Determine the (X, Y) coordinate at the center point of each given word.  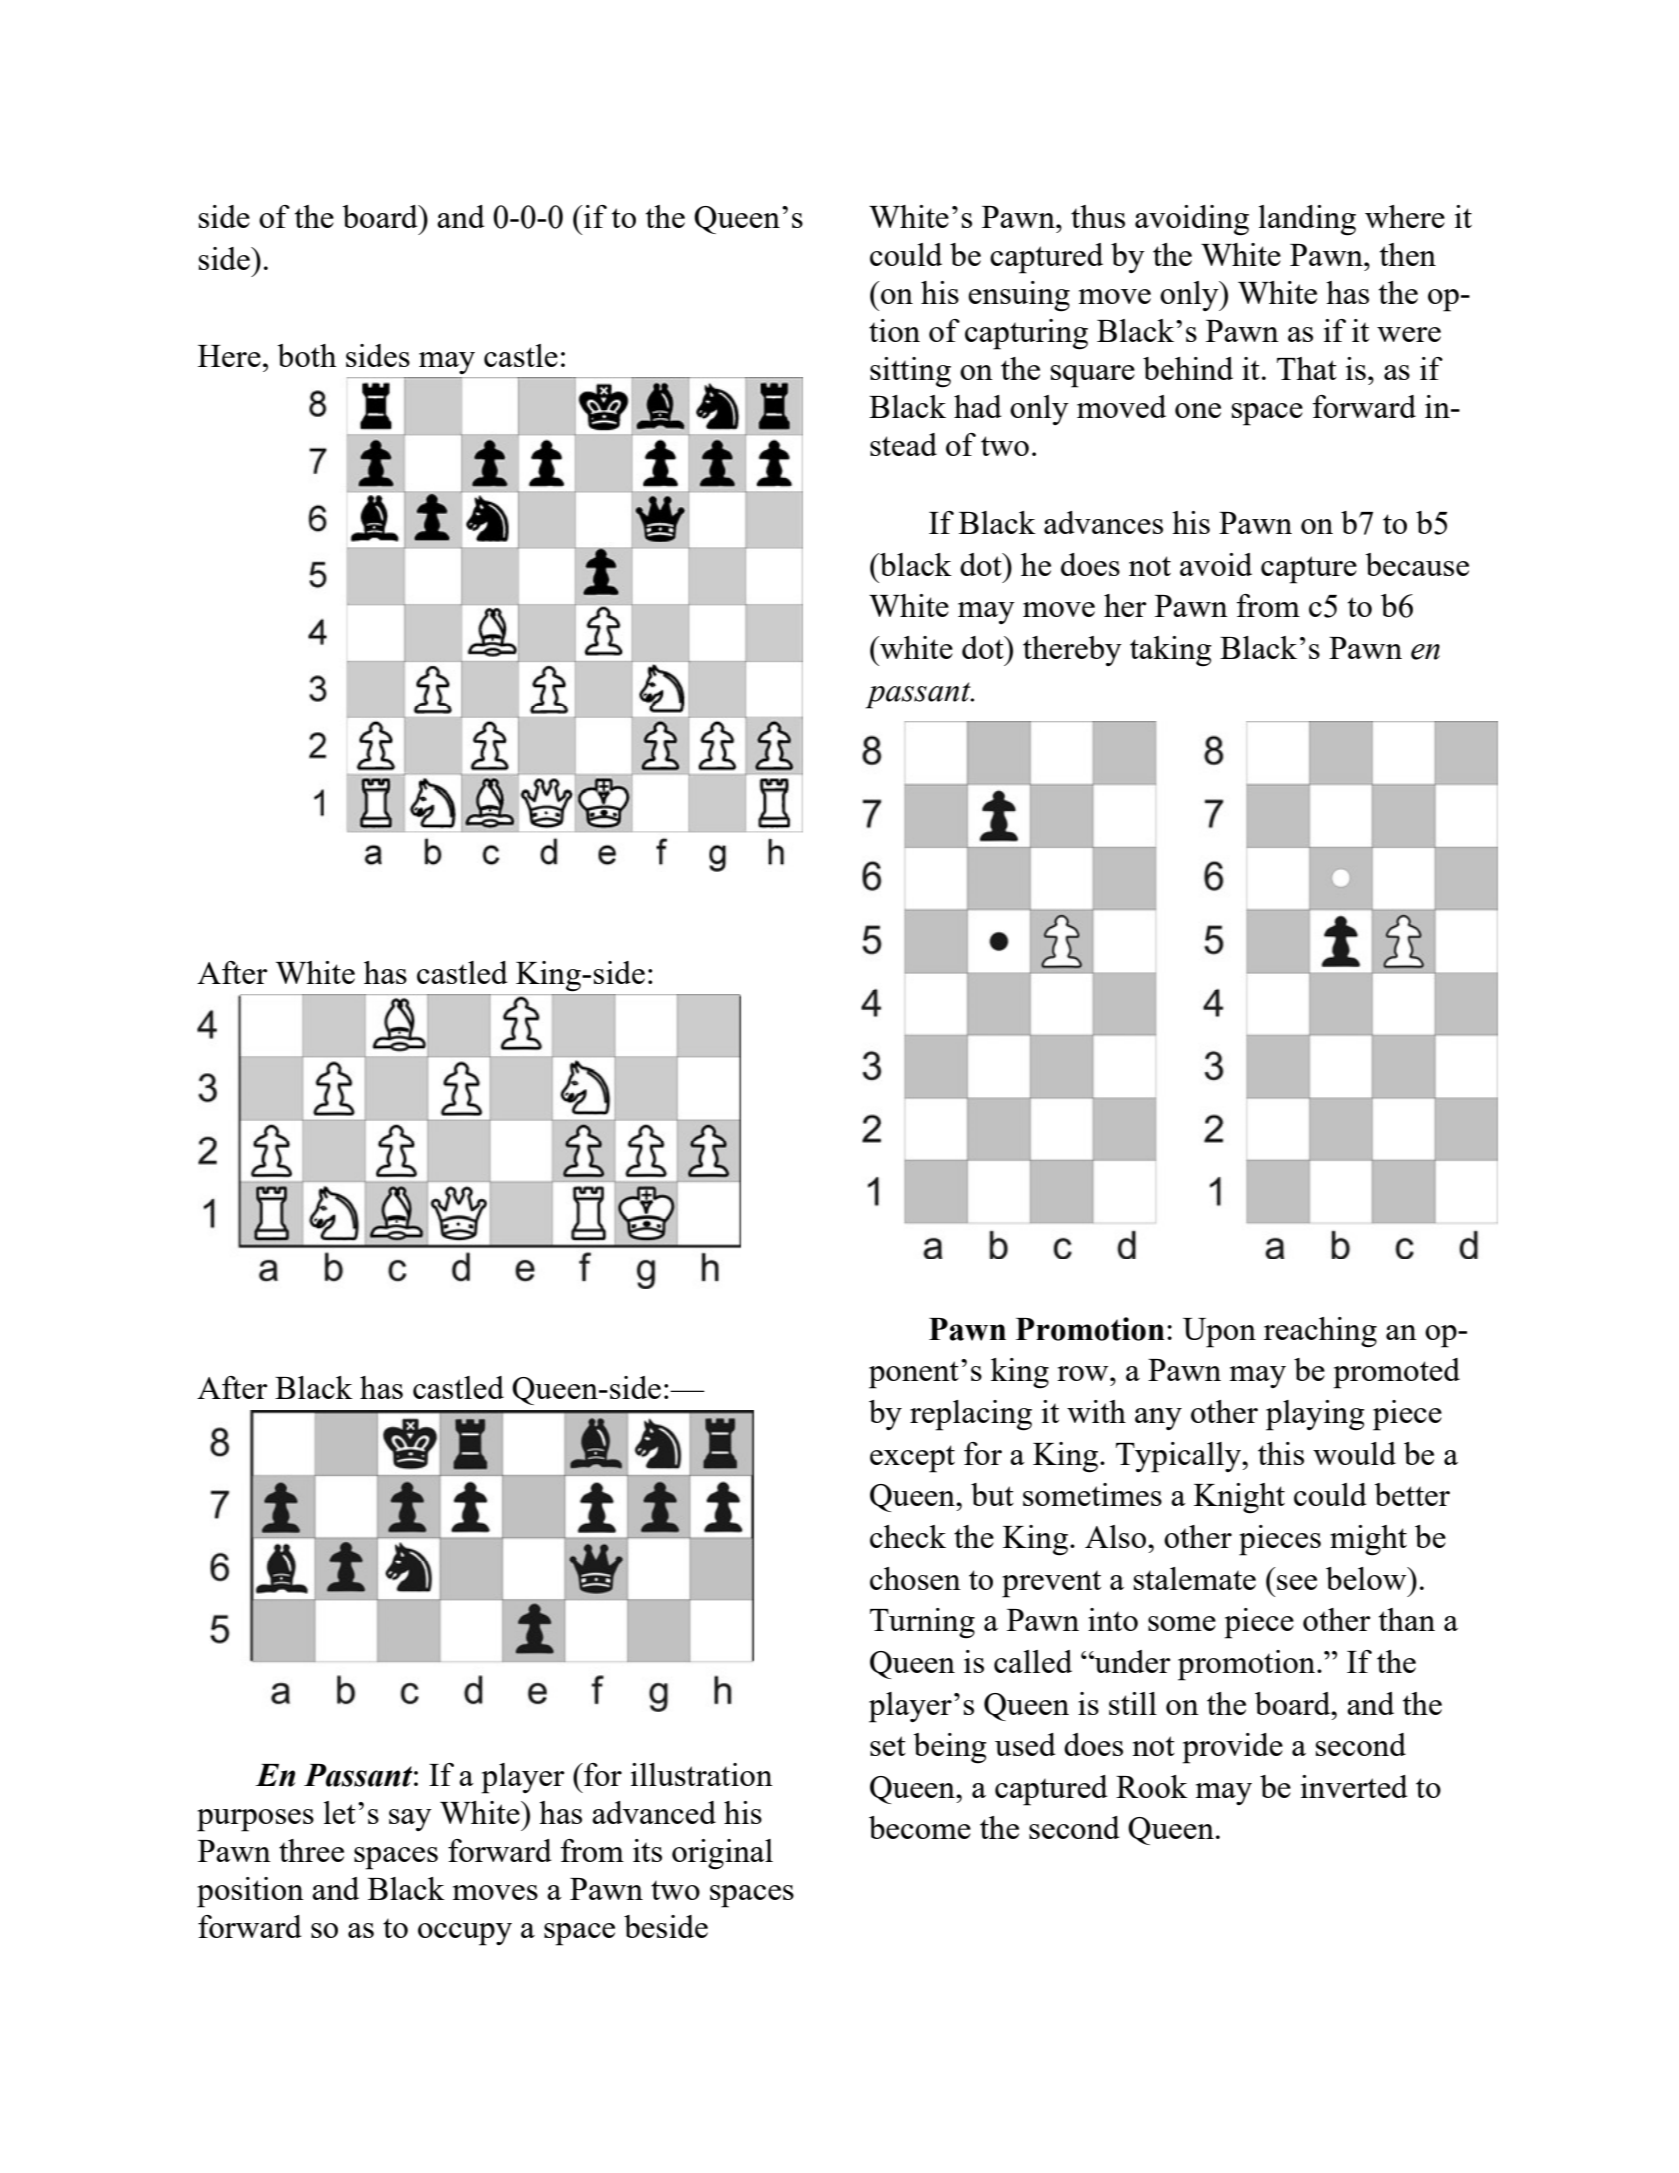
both (307, 355)
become (920, 1827)
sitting (910, 372)
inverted (1354, 1786)
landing (1307, 220)
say (410, 1820)
